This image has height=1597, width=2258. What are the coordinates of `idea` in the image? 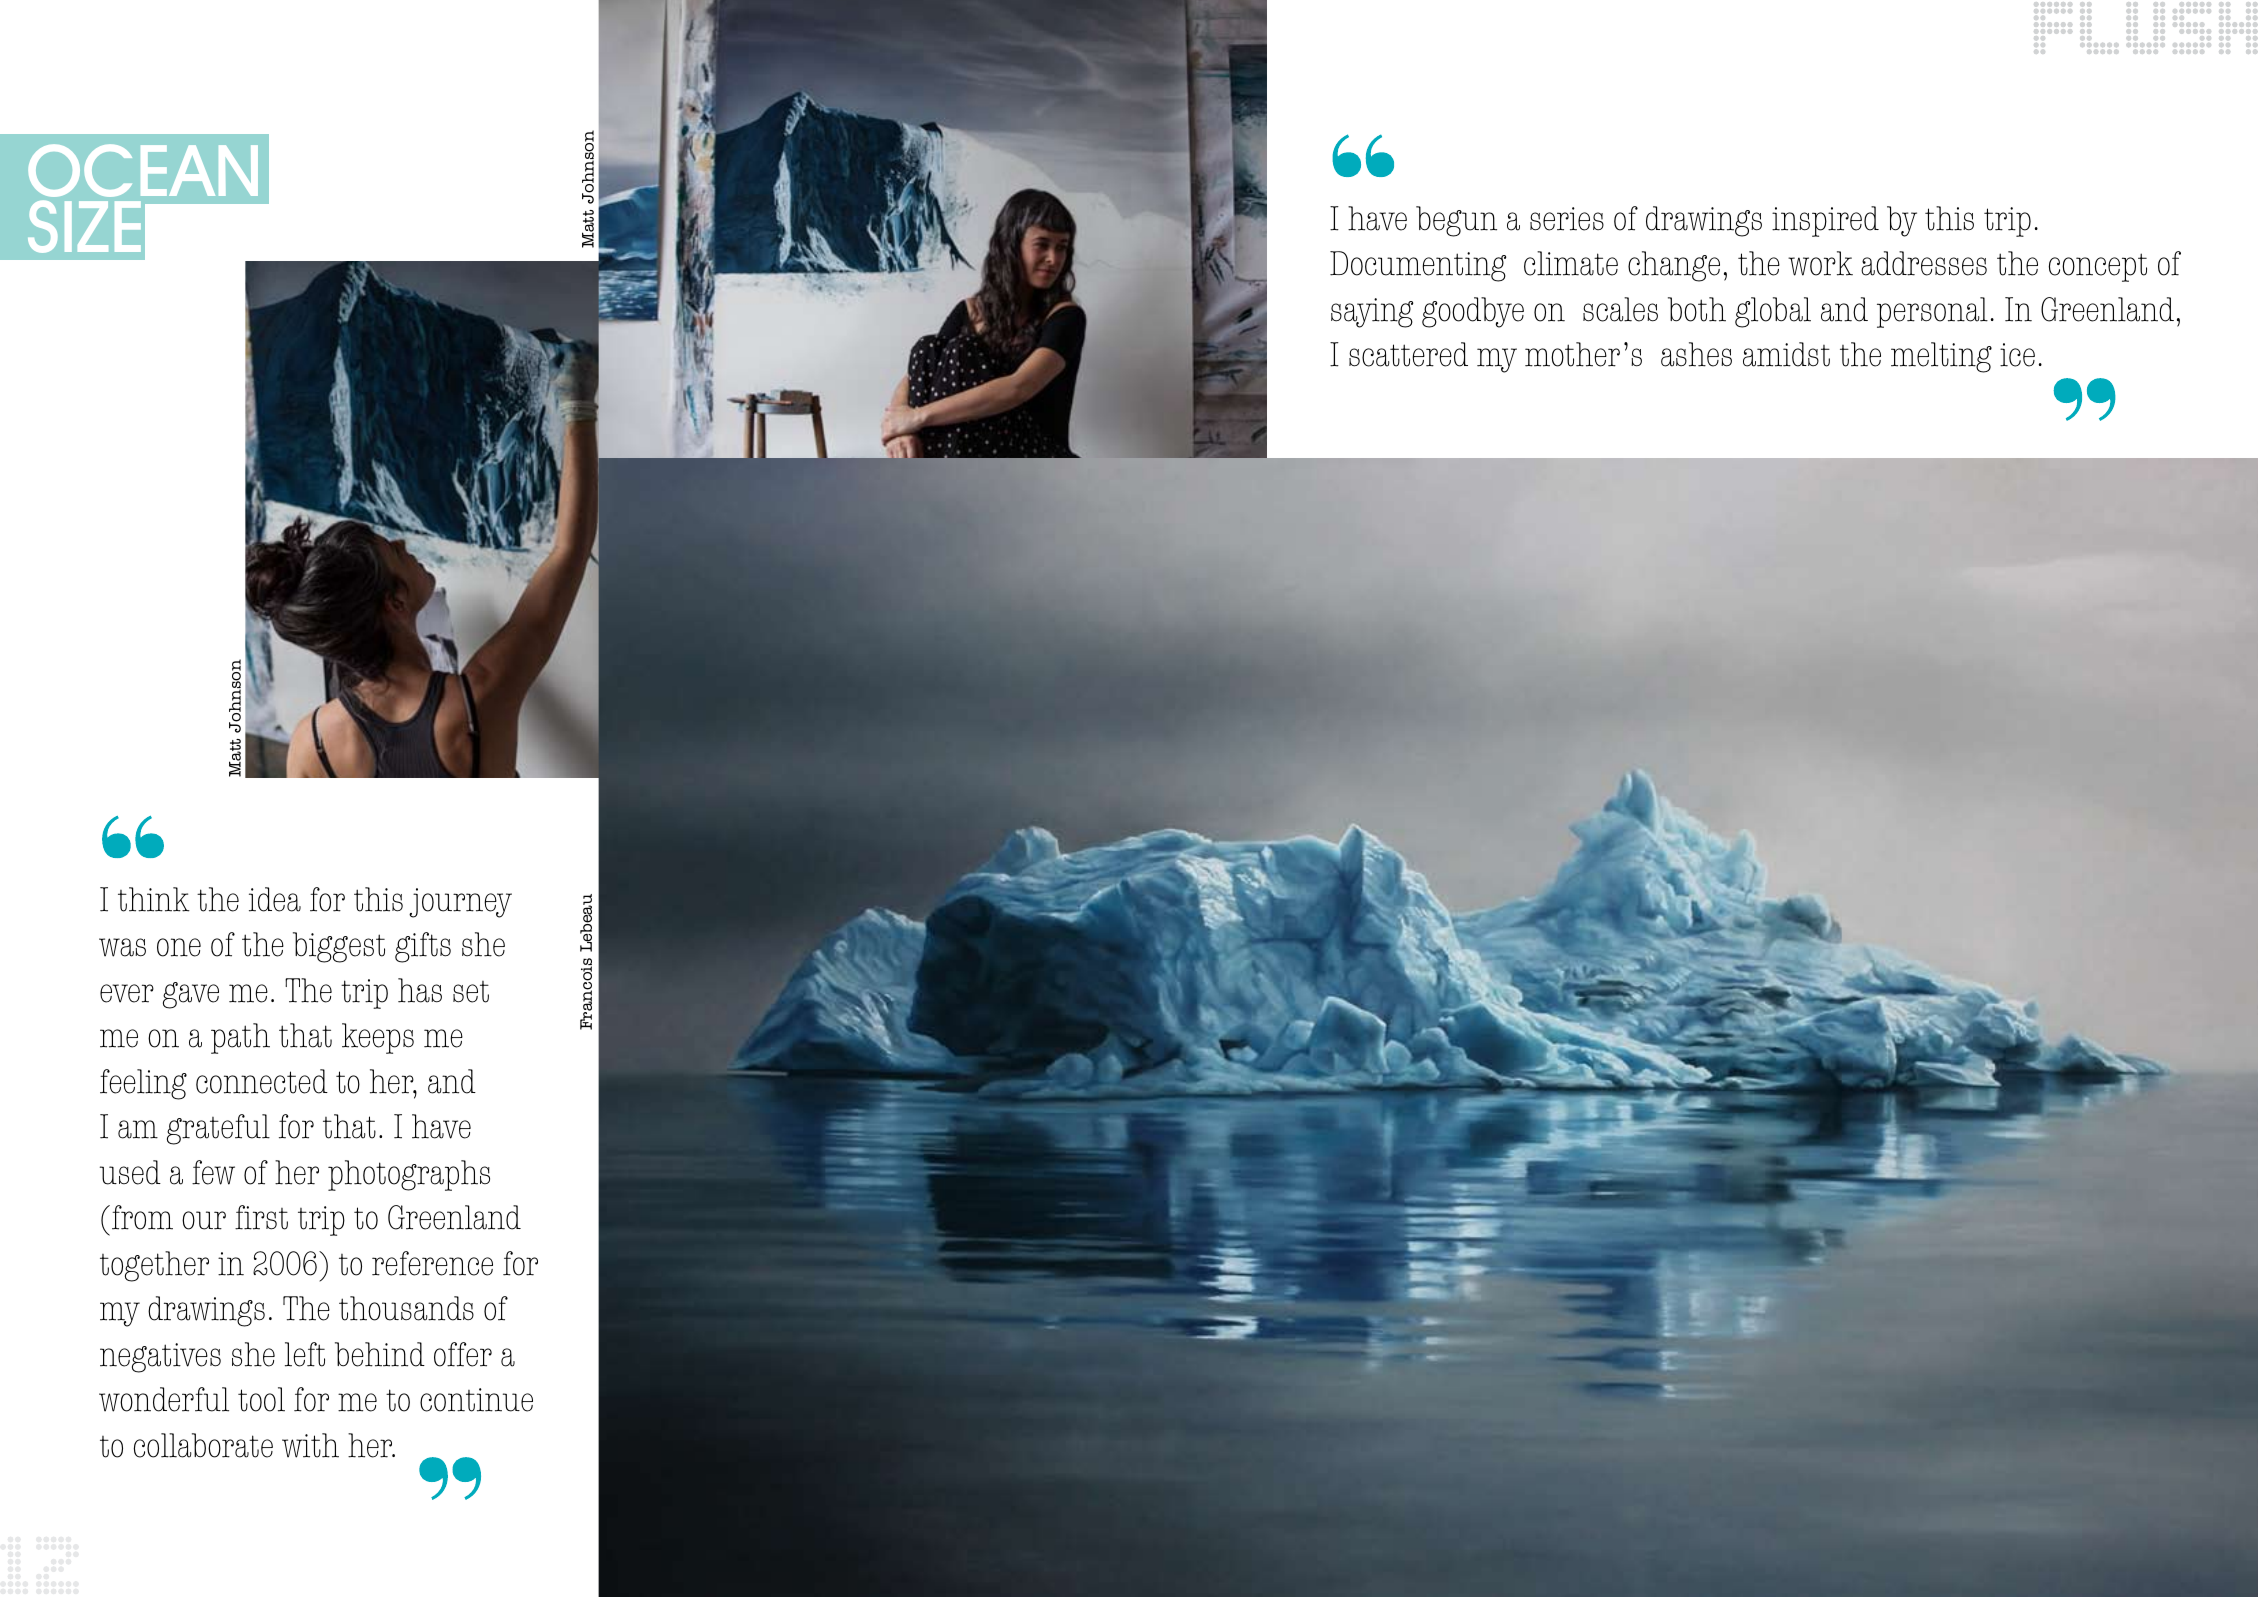 It's located at (275, 899).
